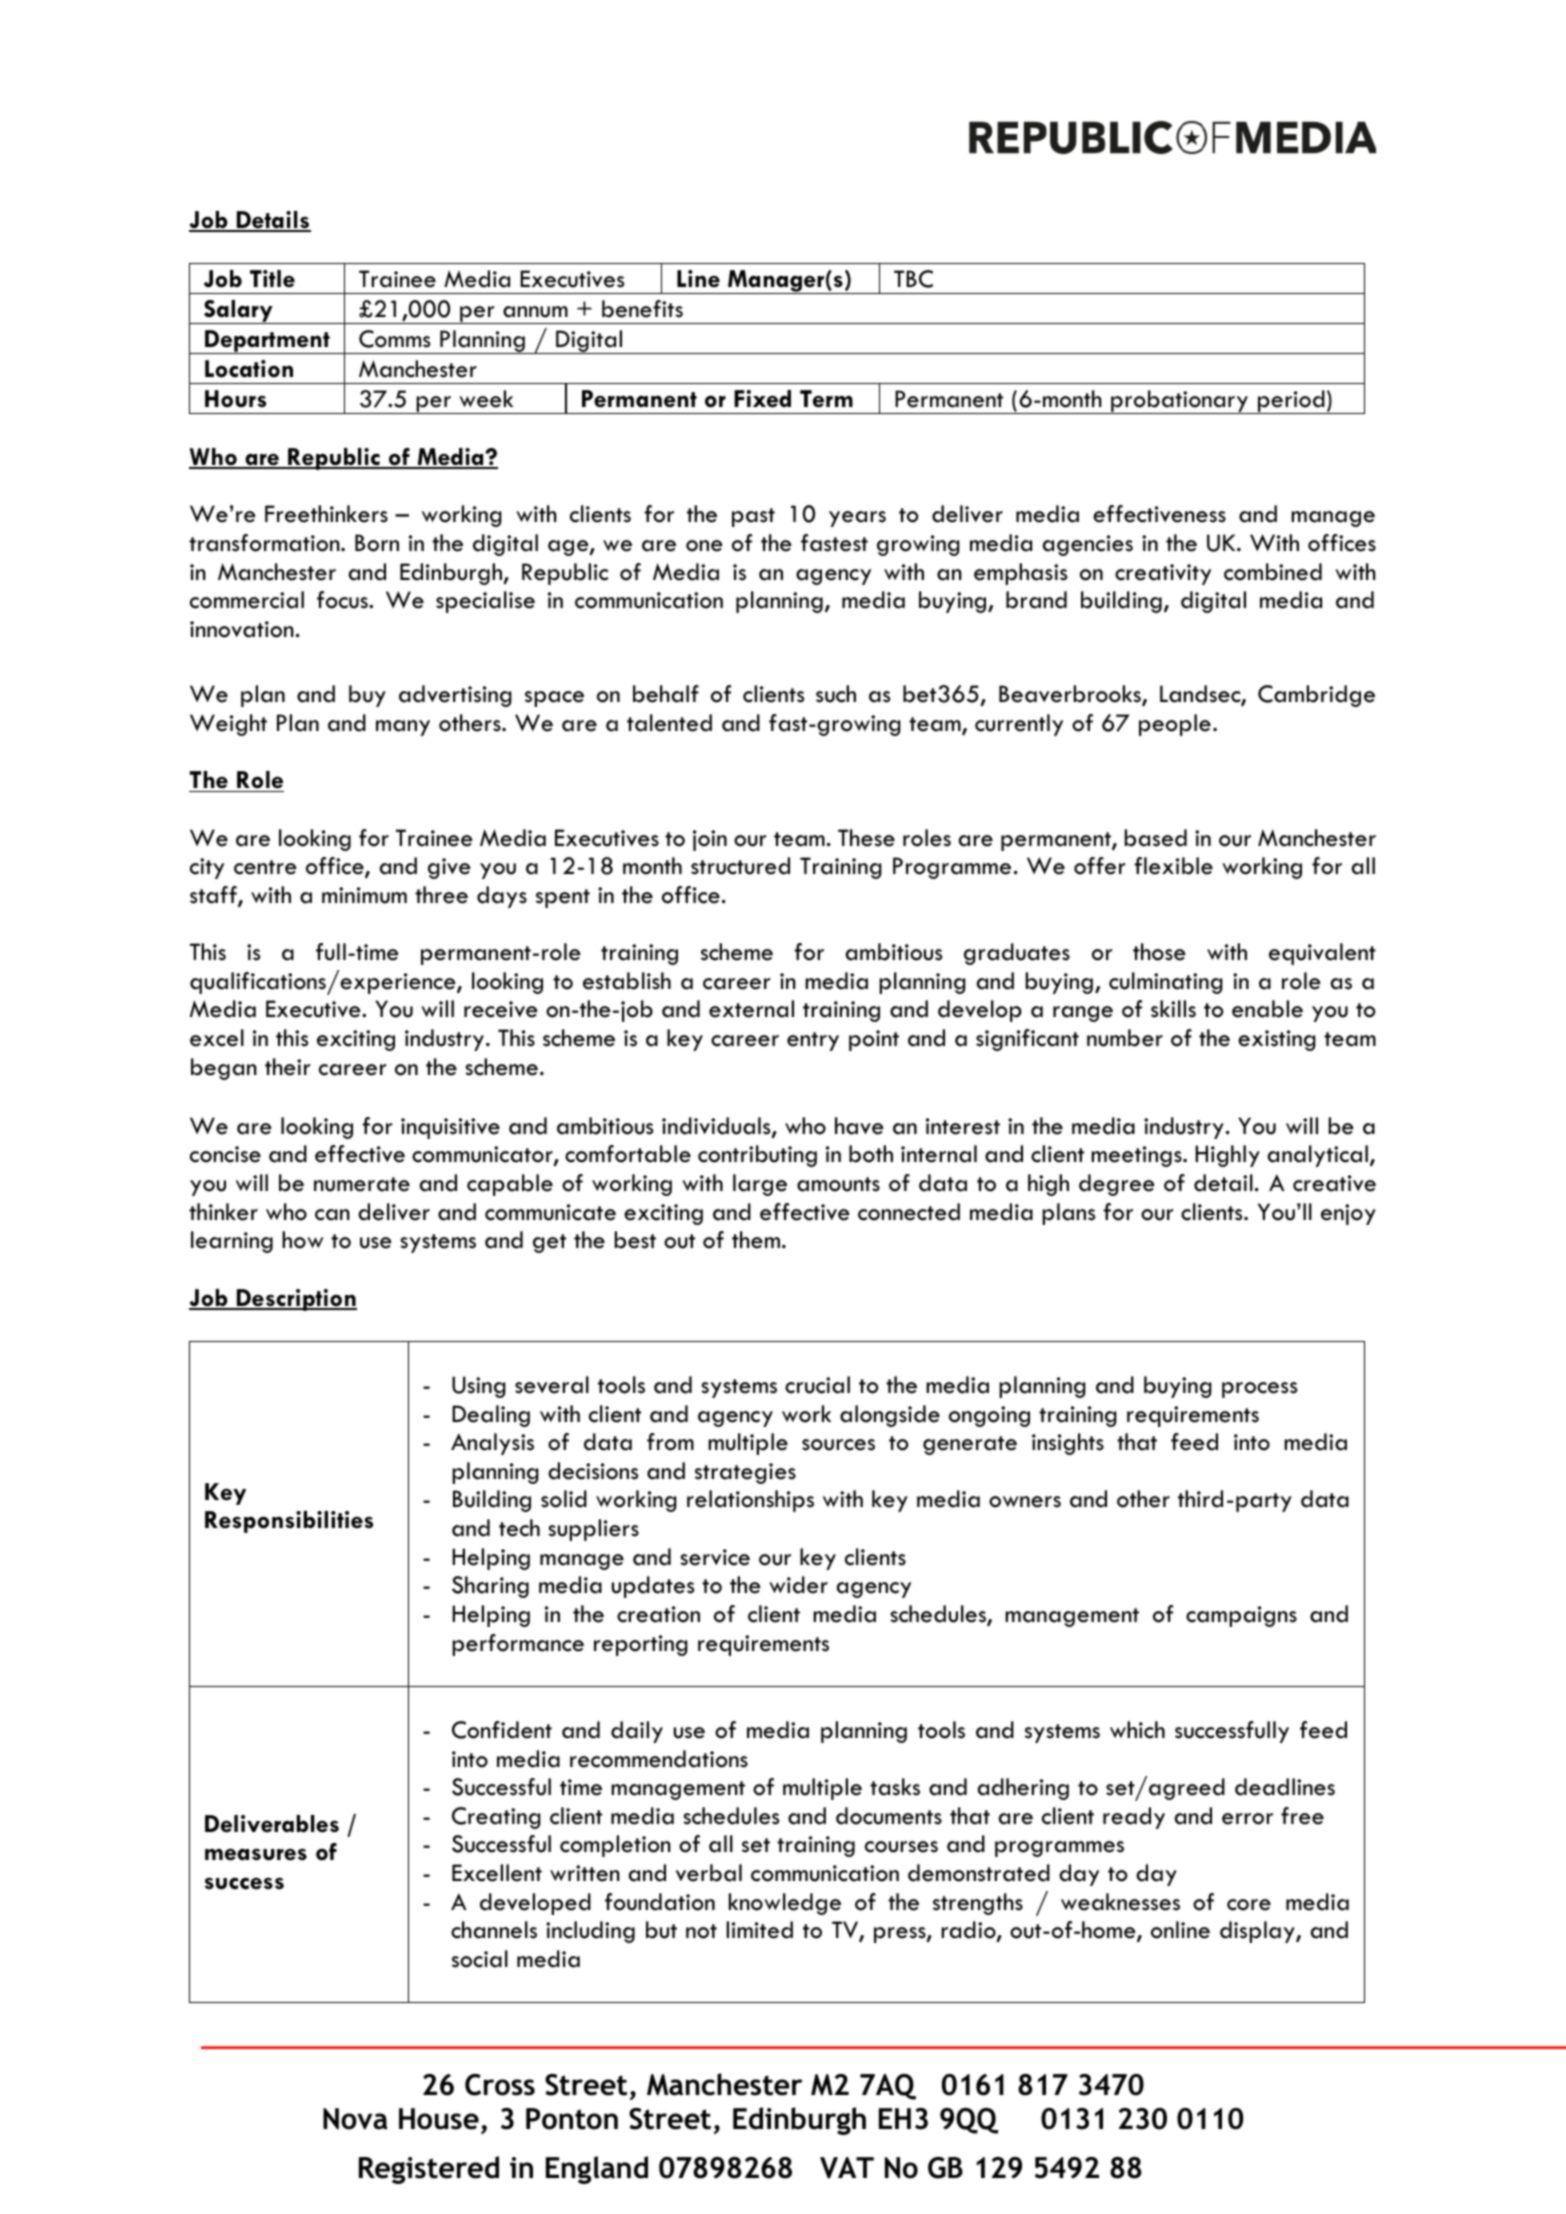 The image size is (1566, 2214). What do you see at coordinates (1175, 725) in the screenshot?
I see `people` at bounding box center [1175, 725].
